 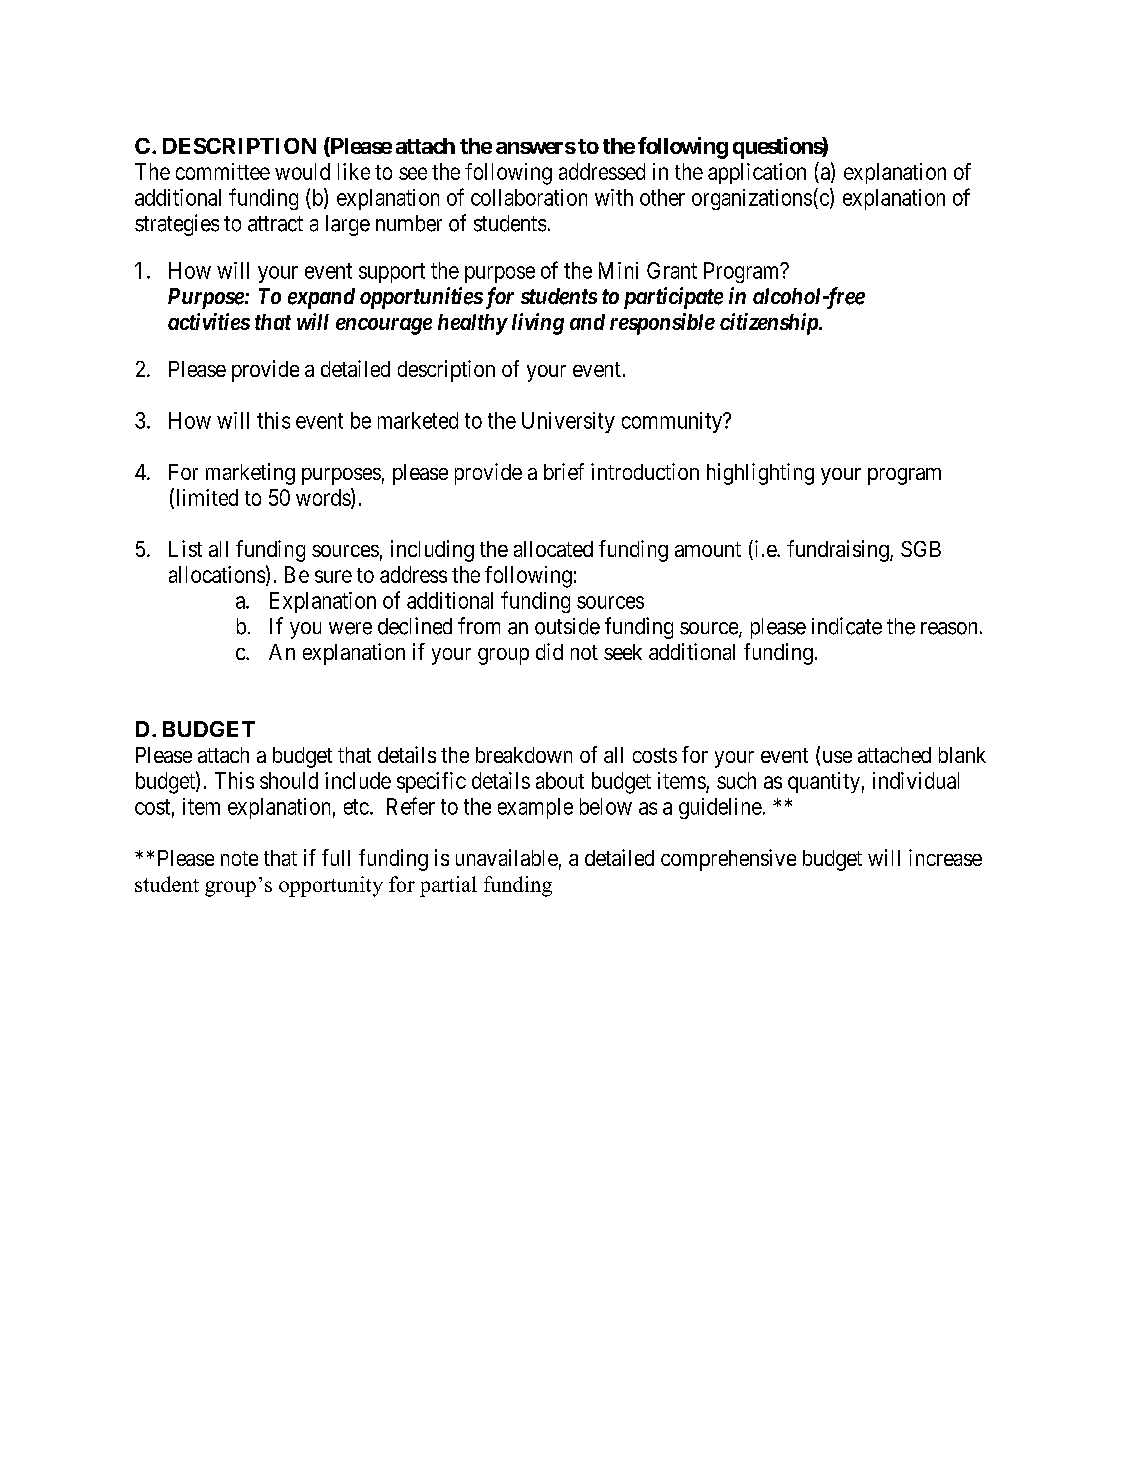 What do you see at coordinates (839, 551) in the image?
I see `fundraising` at bounding box center [839, 551].
